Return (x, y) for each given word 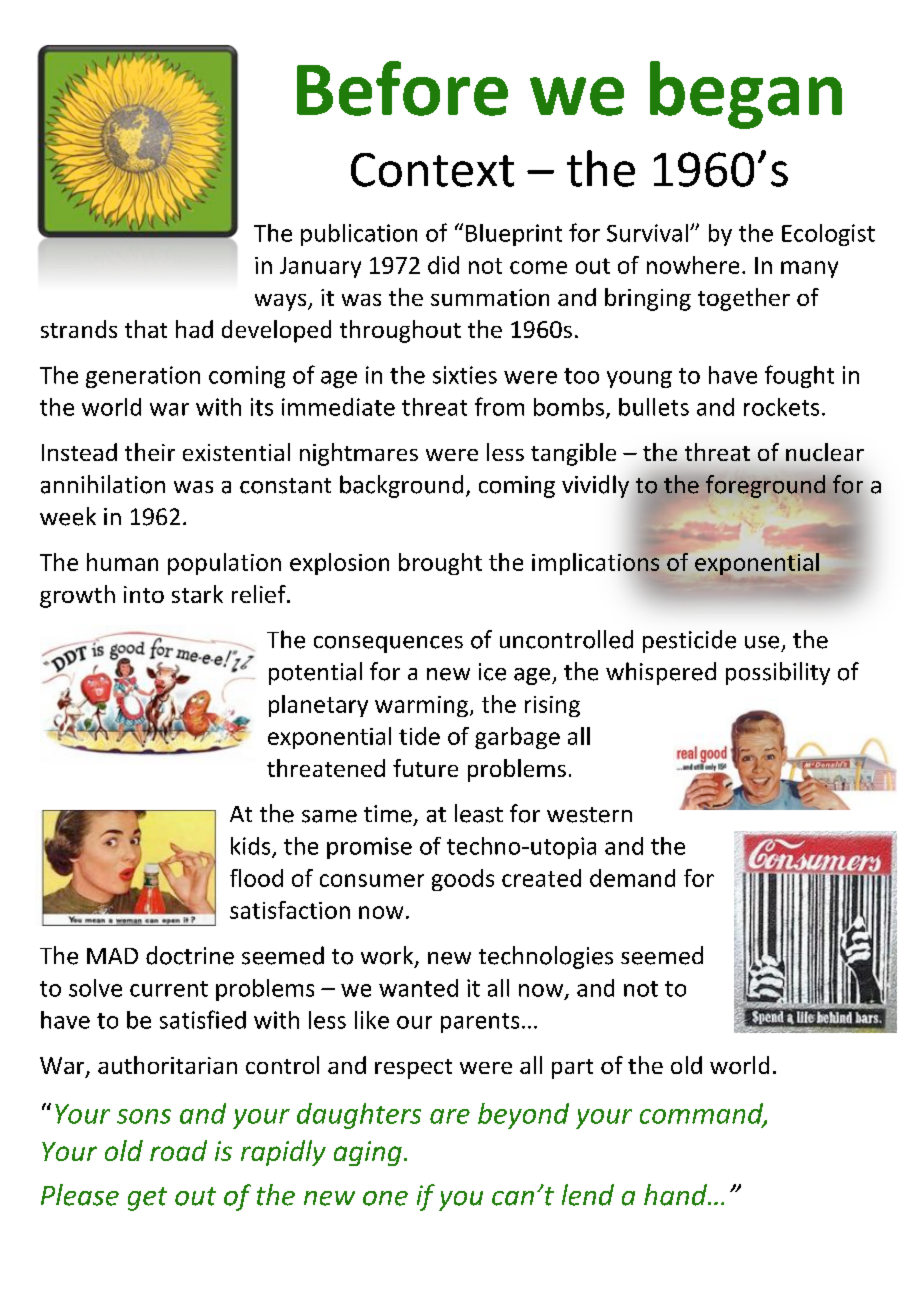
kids (252, 847)
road (178, 1150)
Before (402, 88)
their (150, 452)
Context (432, 170)
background (401, 486)
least (479, 813)
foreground (765, 486)
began (746, 95)
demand (632, 878)
